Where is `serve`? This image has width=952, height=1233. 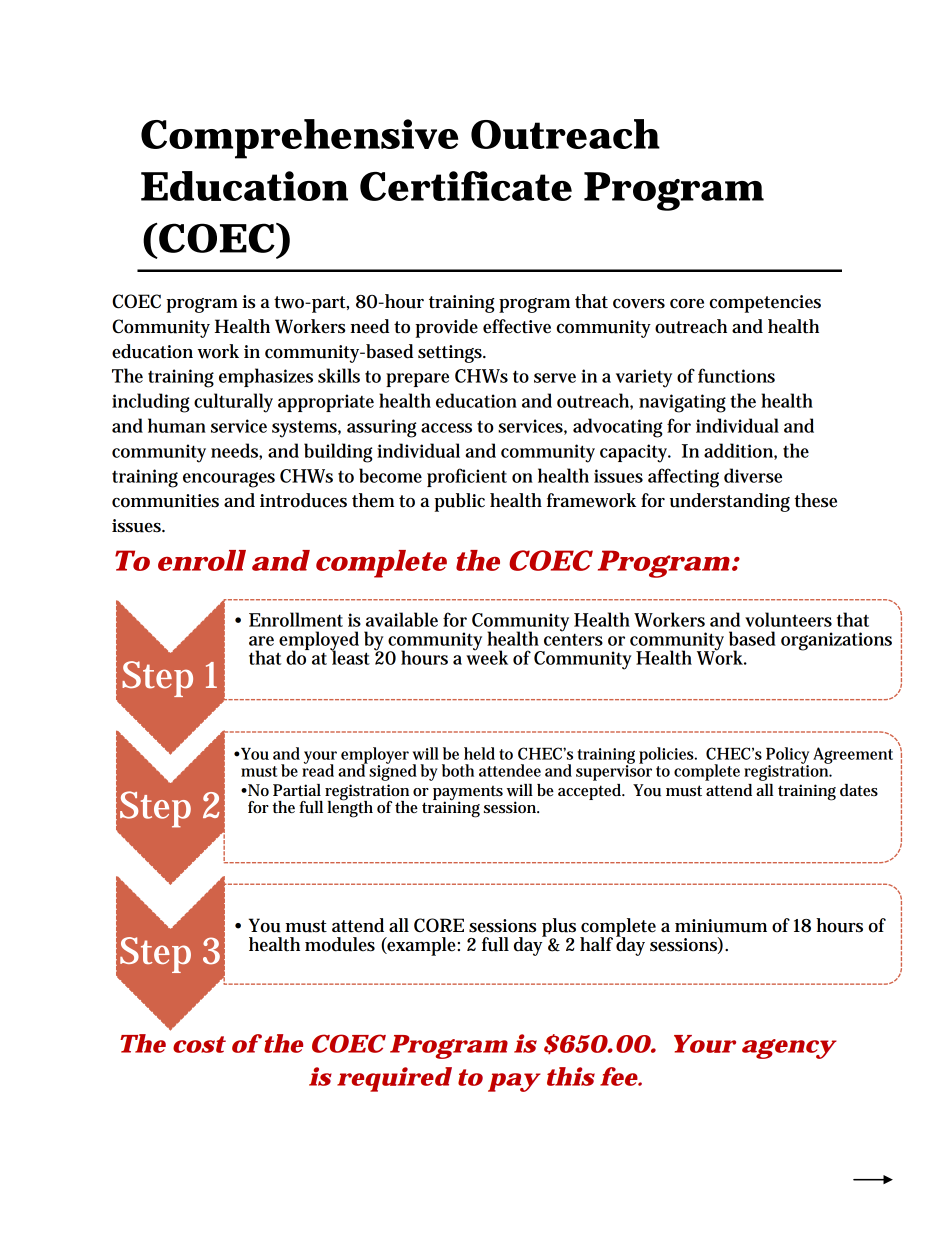 serve is located at coordinates (555, 378).
